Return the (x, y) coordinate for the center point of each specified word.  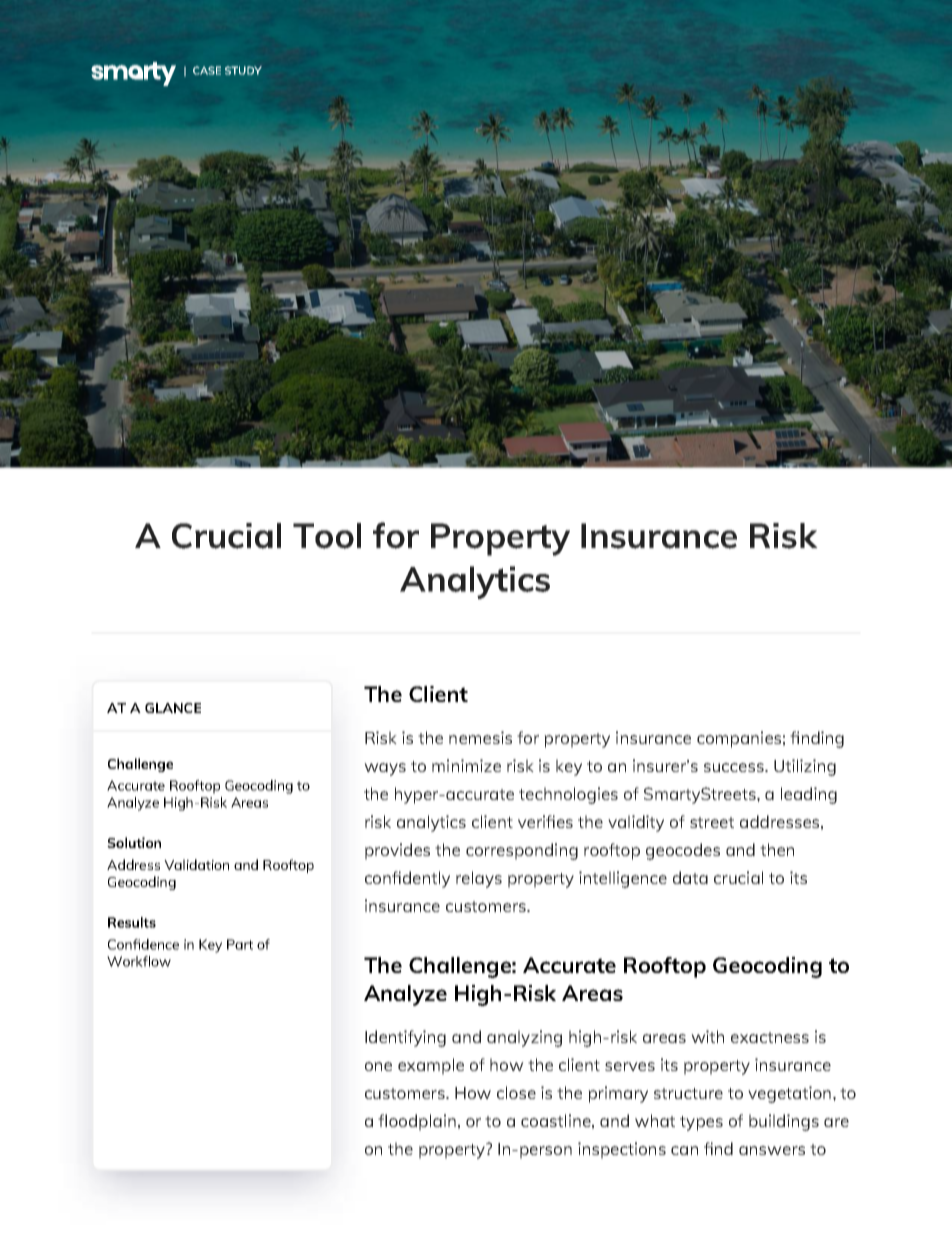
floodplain (417, 1122)
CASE (207, 70)
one (378, 1066)
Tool (327, 536)
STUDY (243, 70)
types (701, 1123)
